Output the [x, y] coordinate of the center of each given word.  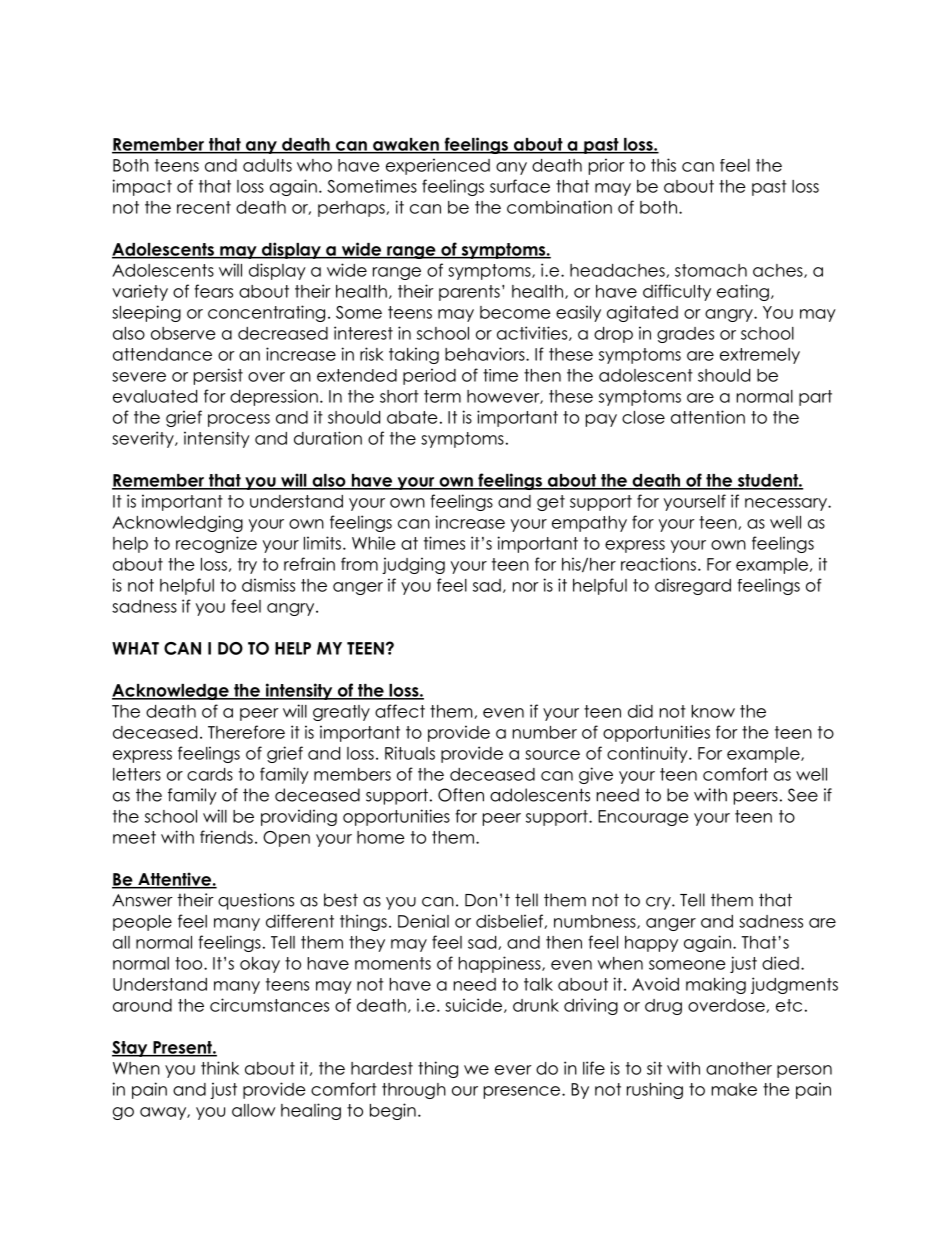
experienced [438, 166]
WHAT [135, 648]
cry [659, 903]
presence [523, 1092]
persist [218, 376]
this [663, 165]
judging [413, 565]
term [442, 396]
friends [226, 837]
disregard [693, 586]
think [220, 1068]
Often [461, 795]
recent [204, 207]
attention [708, 417]
